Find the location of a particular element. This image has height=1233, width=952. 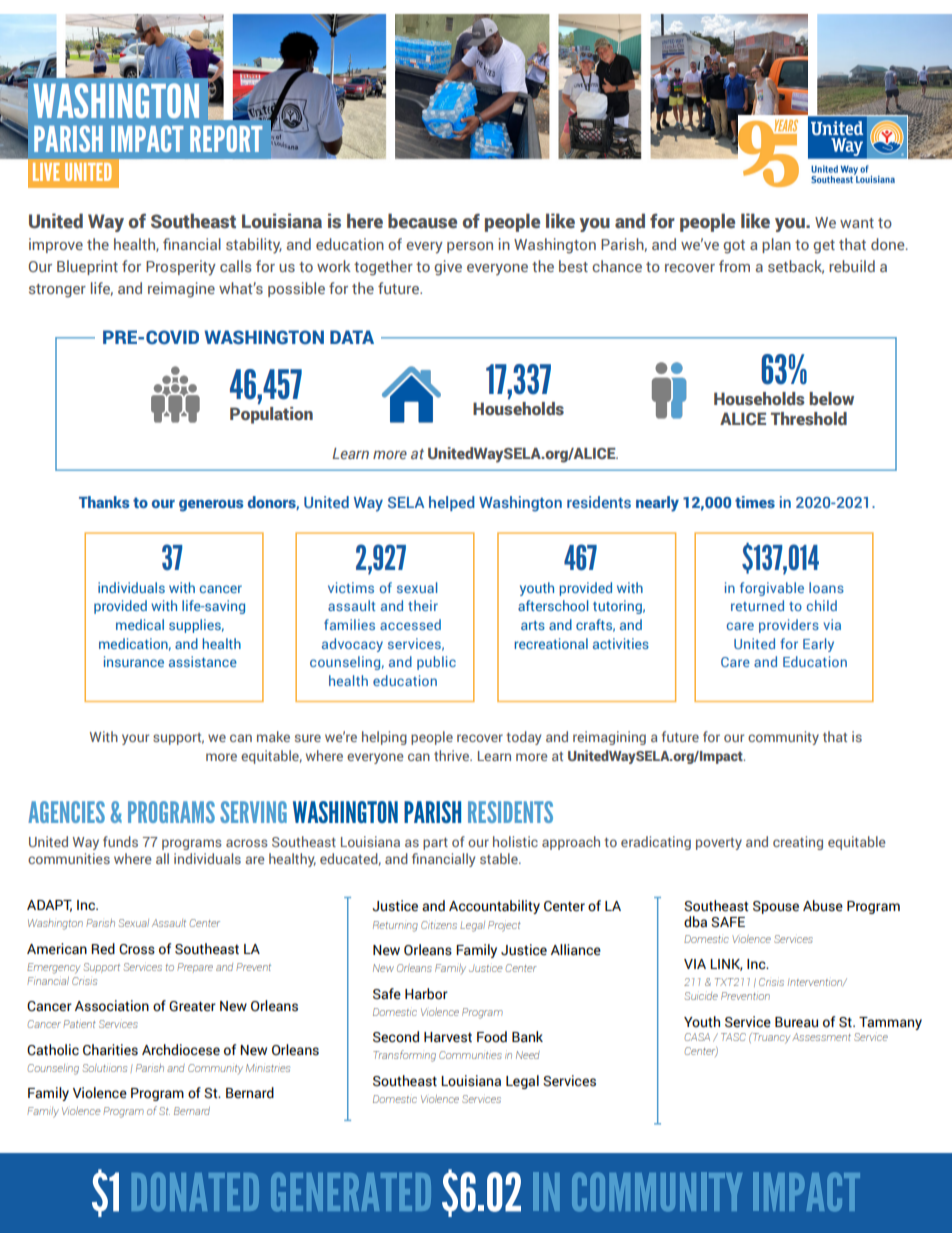

DONATED is located at coordinates (195, 1191).
